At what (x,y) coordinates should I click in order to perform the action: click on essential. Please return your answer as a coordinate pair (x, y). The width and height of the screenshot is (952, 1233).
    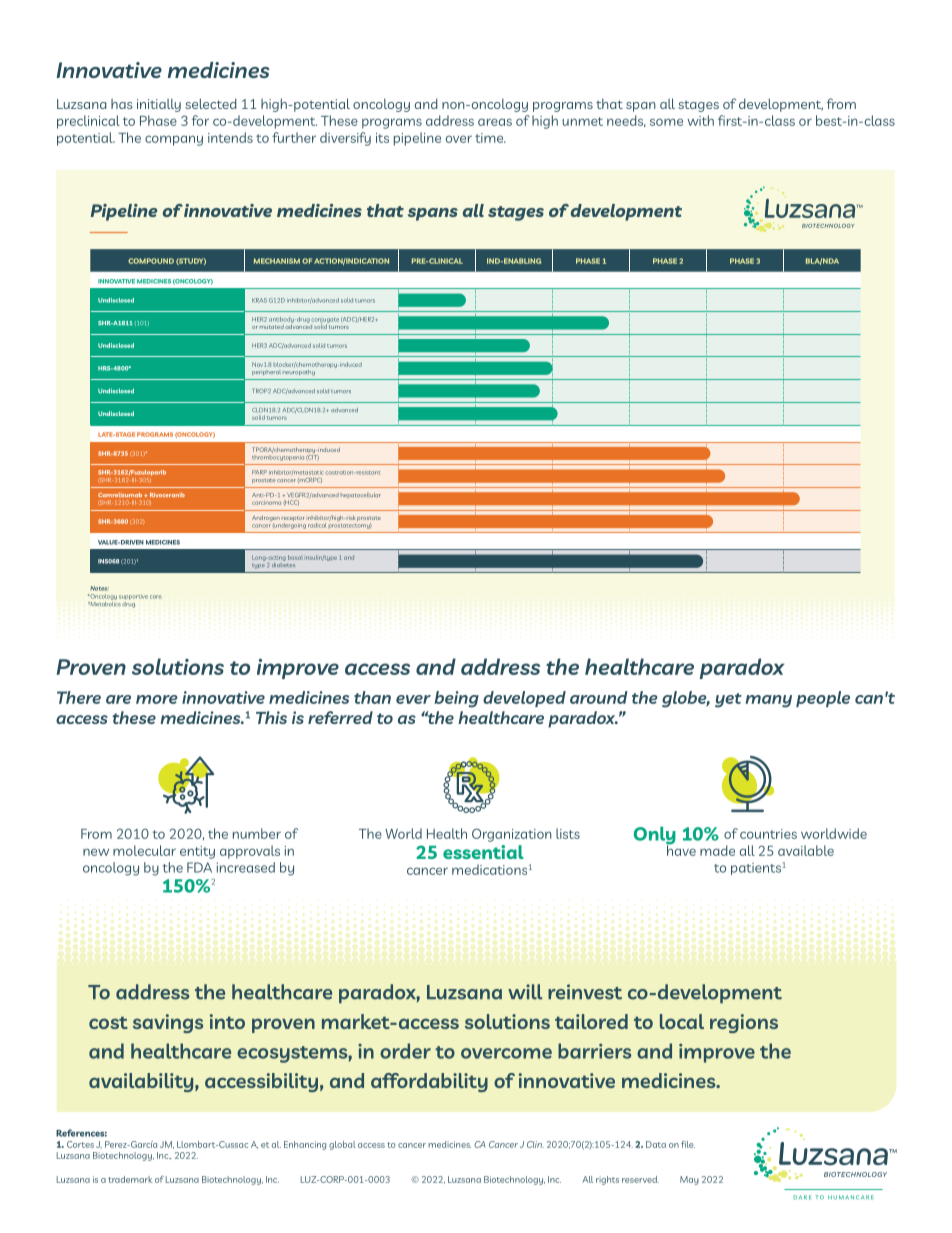
    Looking at the image, I should click on (483, 852).
